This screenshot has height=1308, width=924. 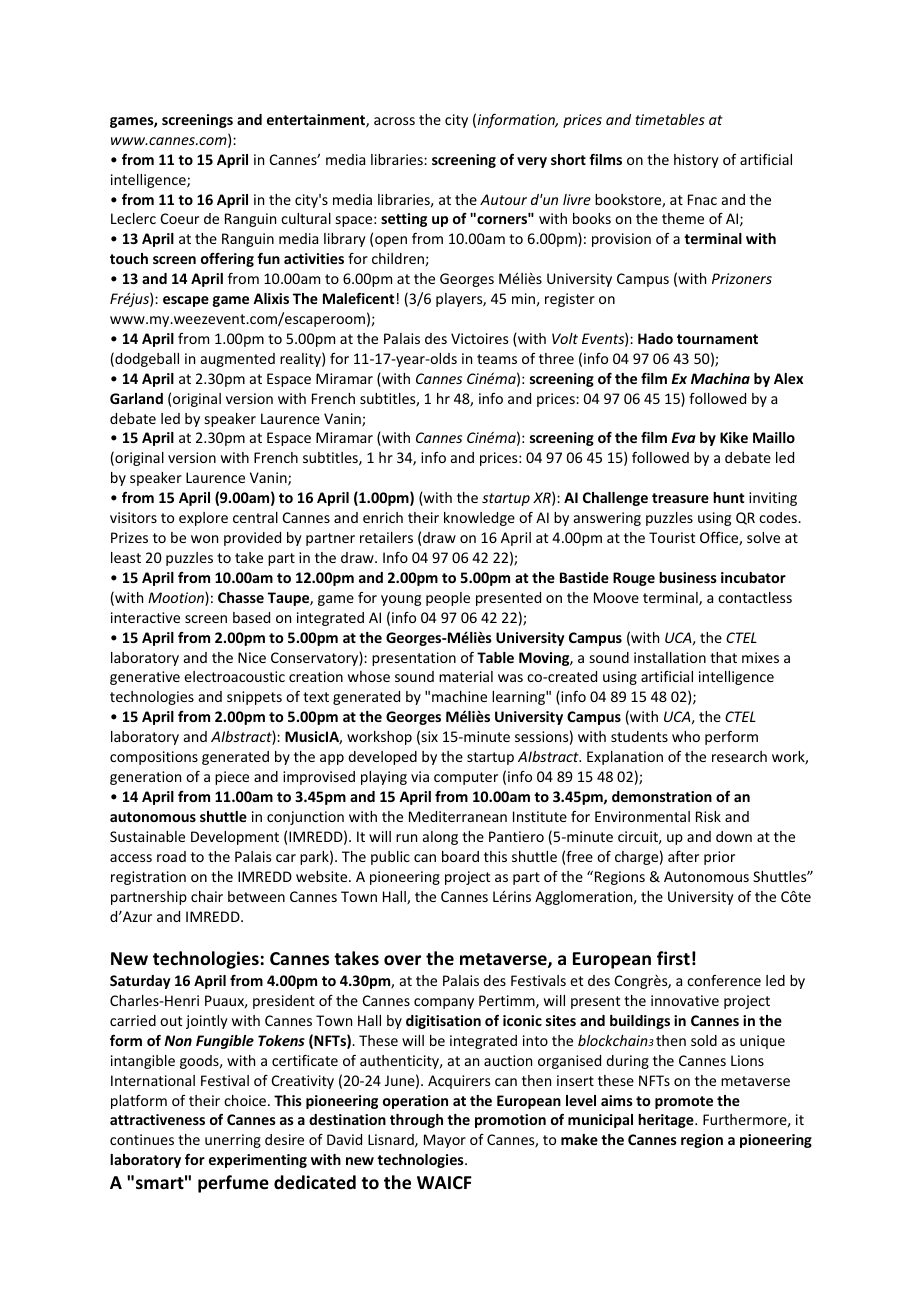 I want to click on Risk, so click(x=708, y=816).
